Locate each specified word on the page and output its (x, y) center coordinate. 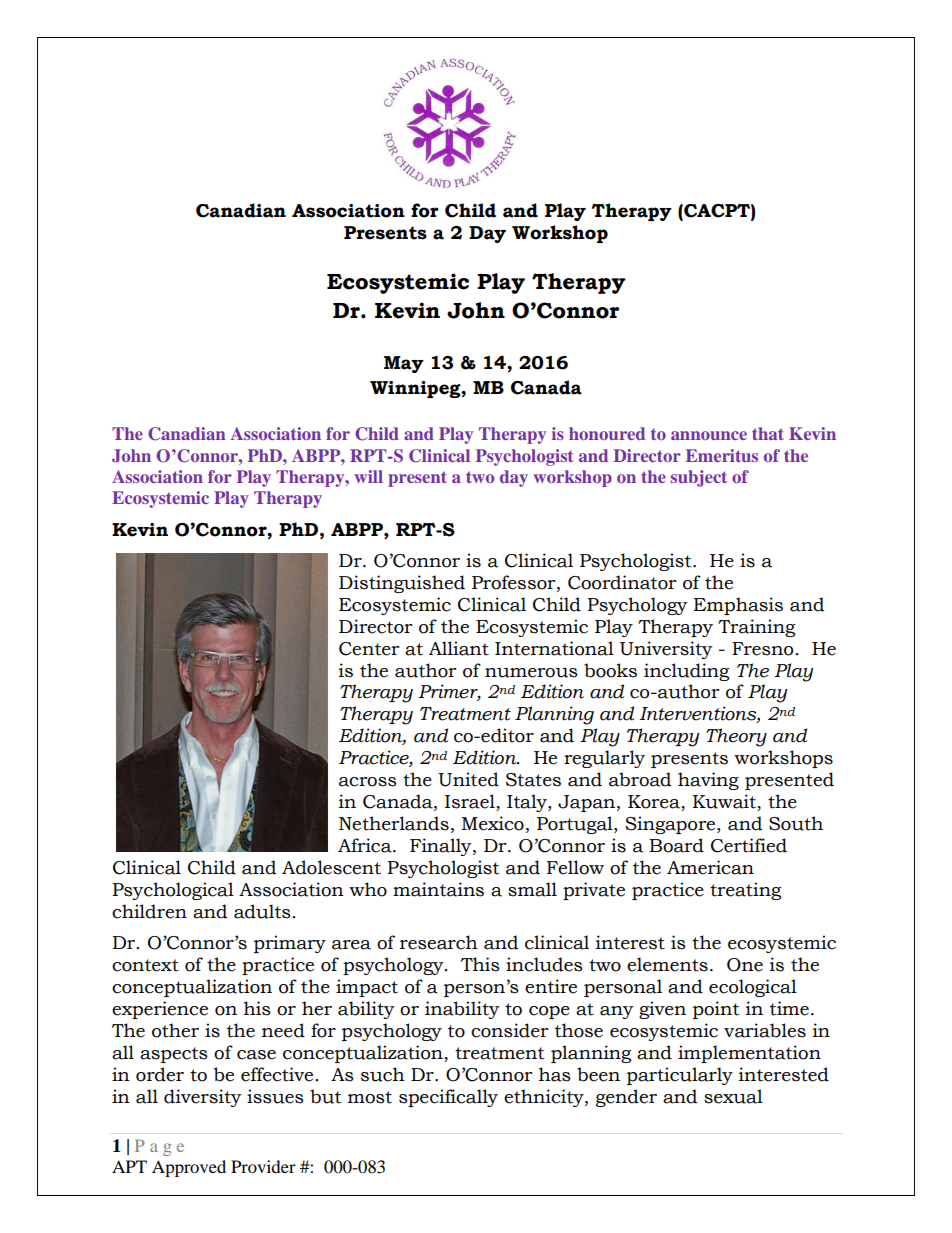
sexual (733, 1096)
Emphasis (738, 606)
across (368, 782)
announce (709, 435)
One (745, 965)
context (145, 965)
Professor (515, 582)
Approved (189, 1168)
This (480, 964)
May (404, 364)
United (468, 779)
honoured (607, 433)
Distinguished (402, 584)
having (708, 781)
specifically (448, 1098)
